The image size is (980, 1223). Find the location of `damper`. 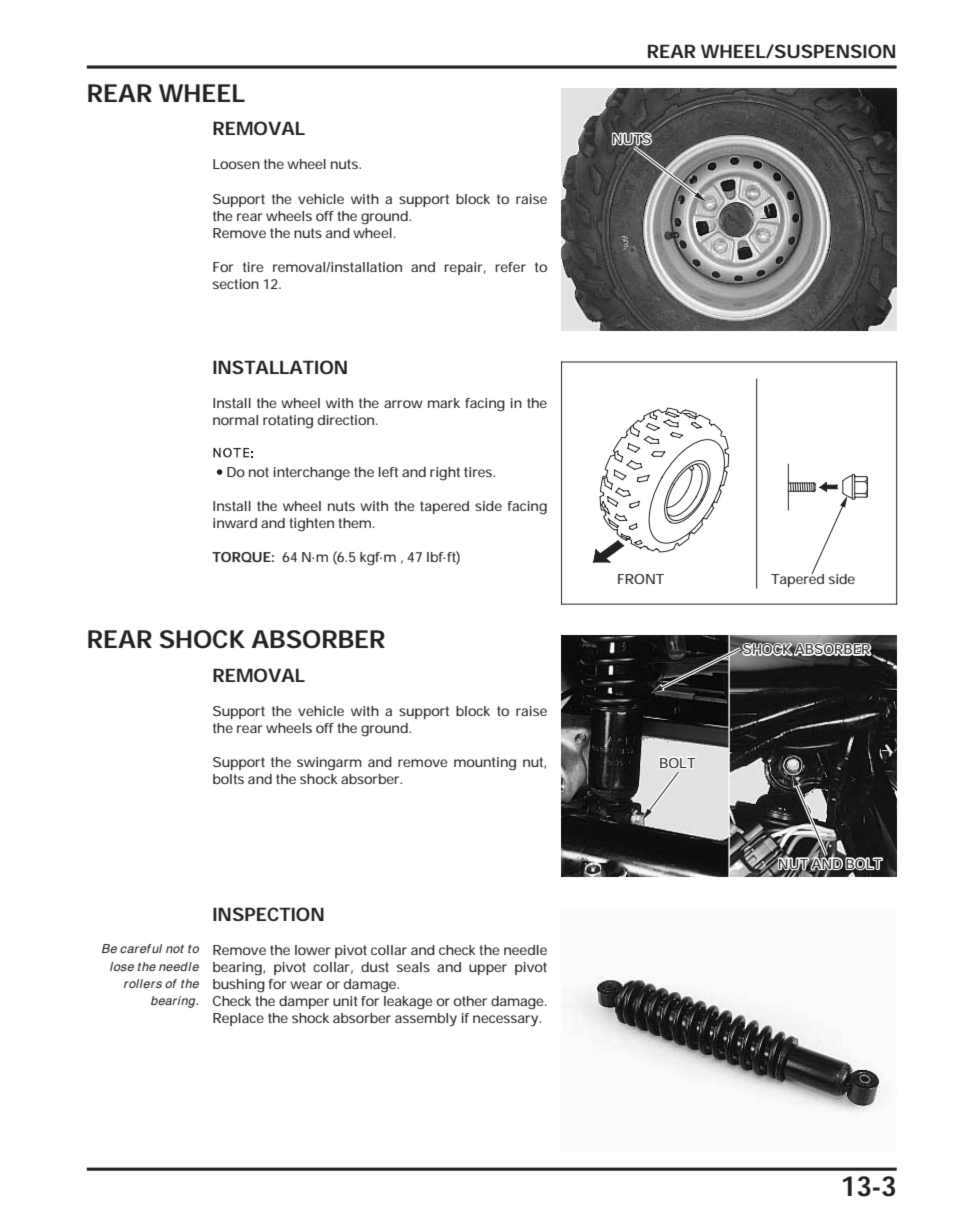

damper is located at coordinates (304, 1002).
